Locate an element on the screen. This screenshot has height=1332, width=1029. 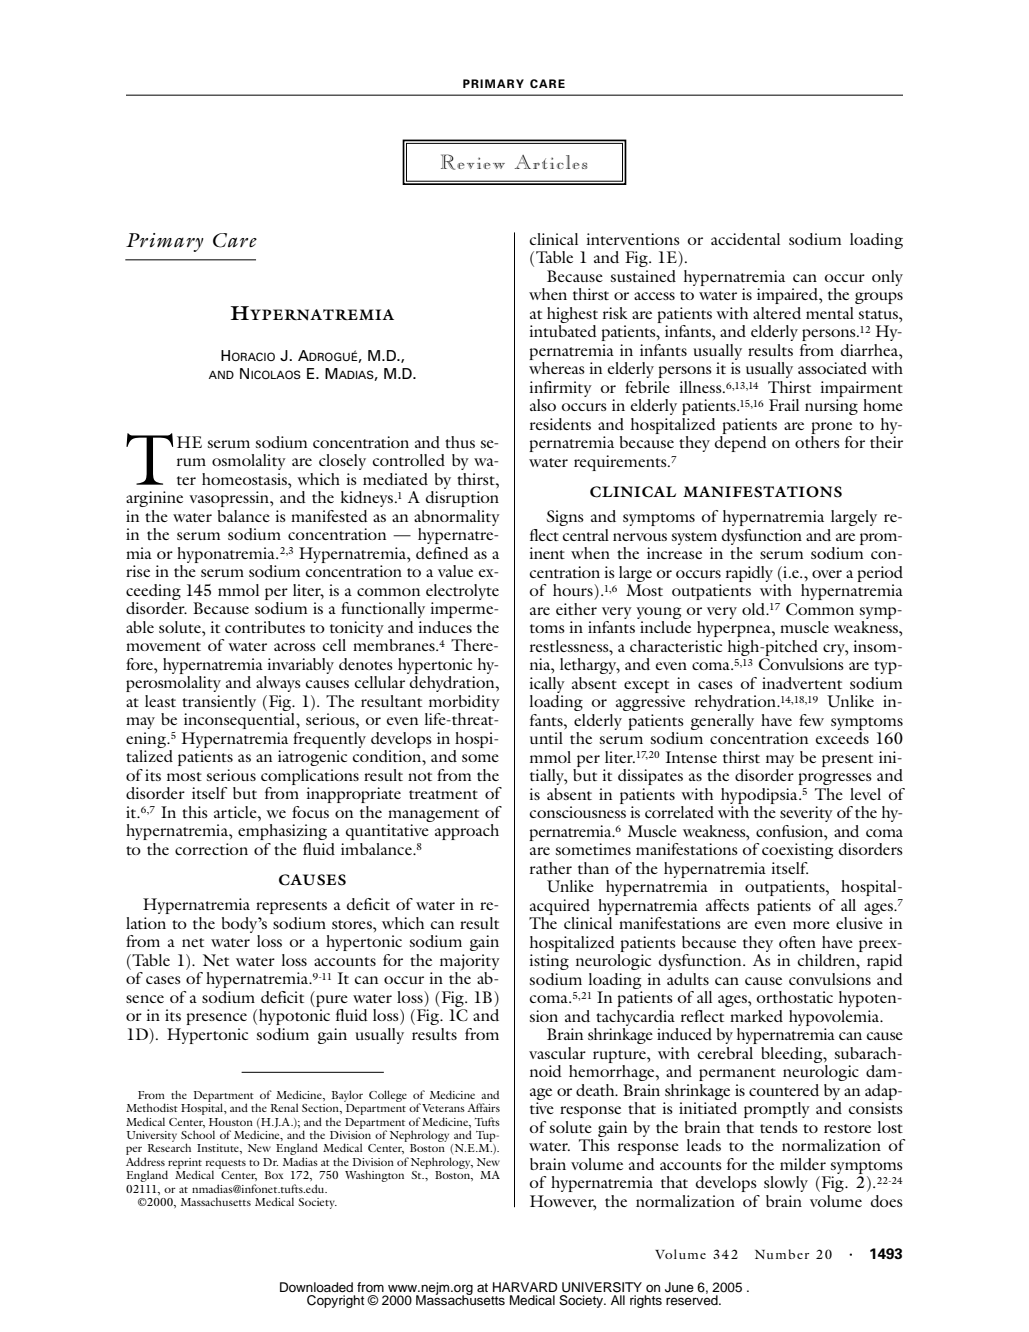
inconsequential is located at coordinates (241, 721).
